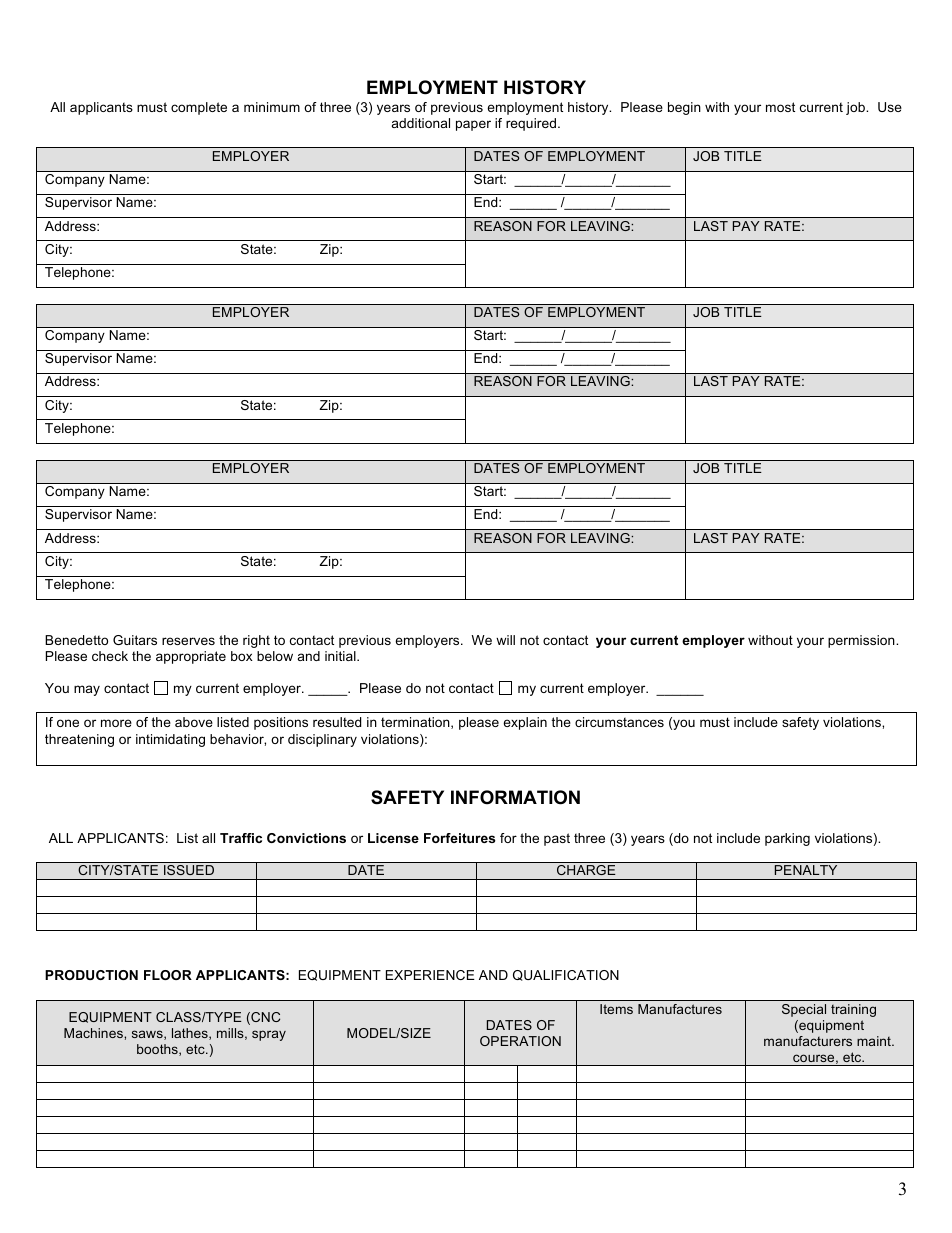 The height and width of the screenshot is (1233, 952). I want to click on most, so click(780, 107).
